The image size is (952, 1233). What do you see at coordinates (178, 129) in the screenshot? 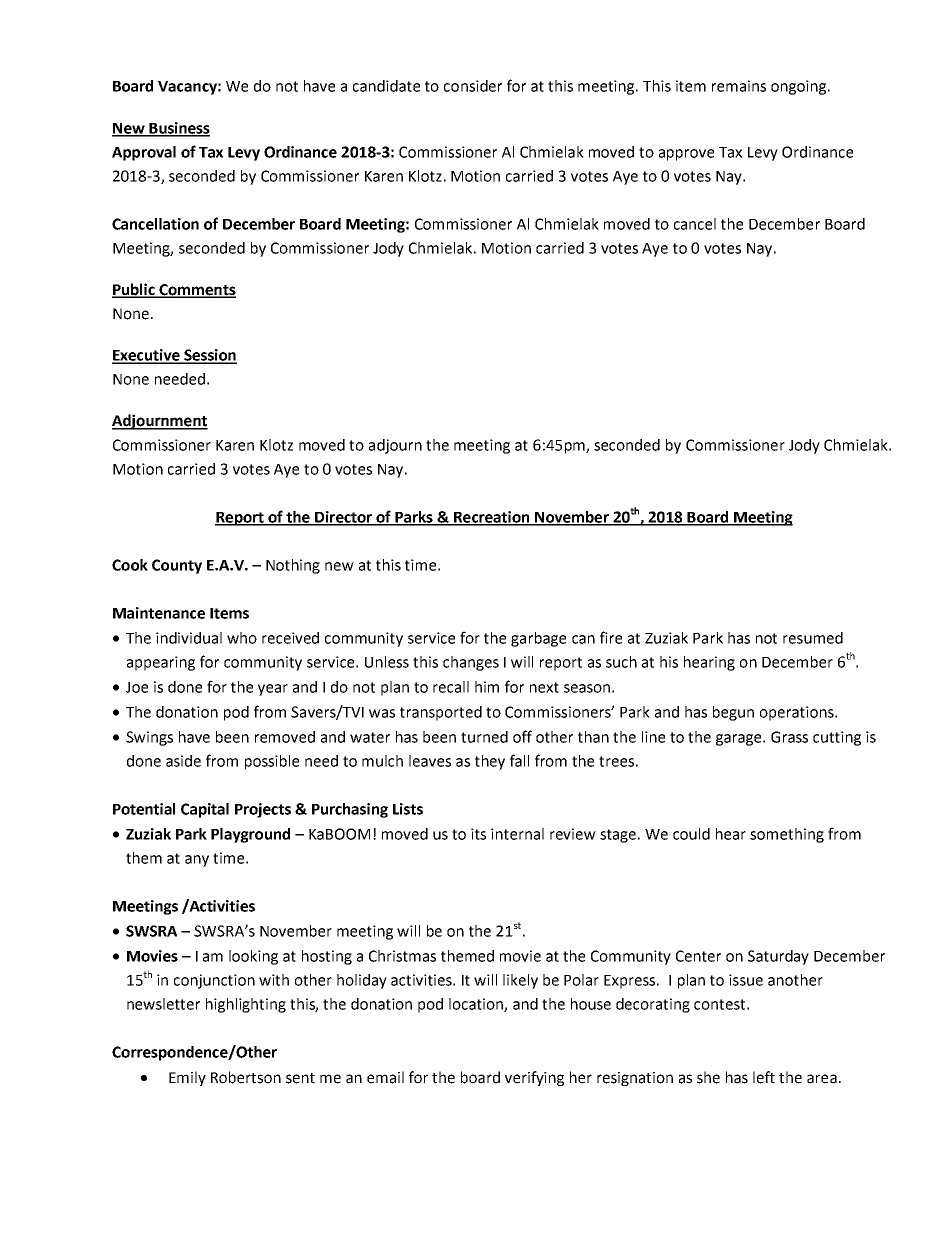
I see `Business` at bounding box center [178, 129].
